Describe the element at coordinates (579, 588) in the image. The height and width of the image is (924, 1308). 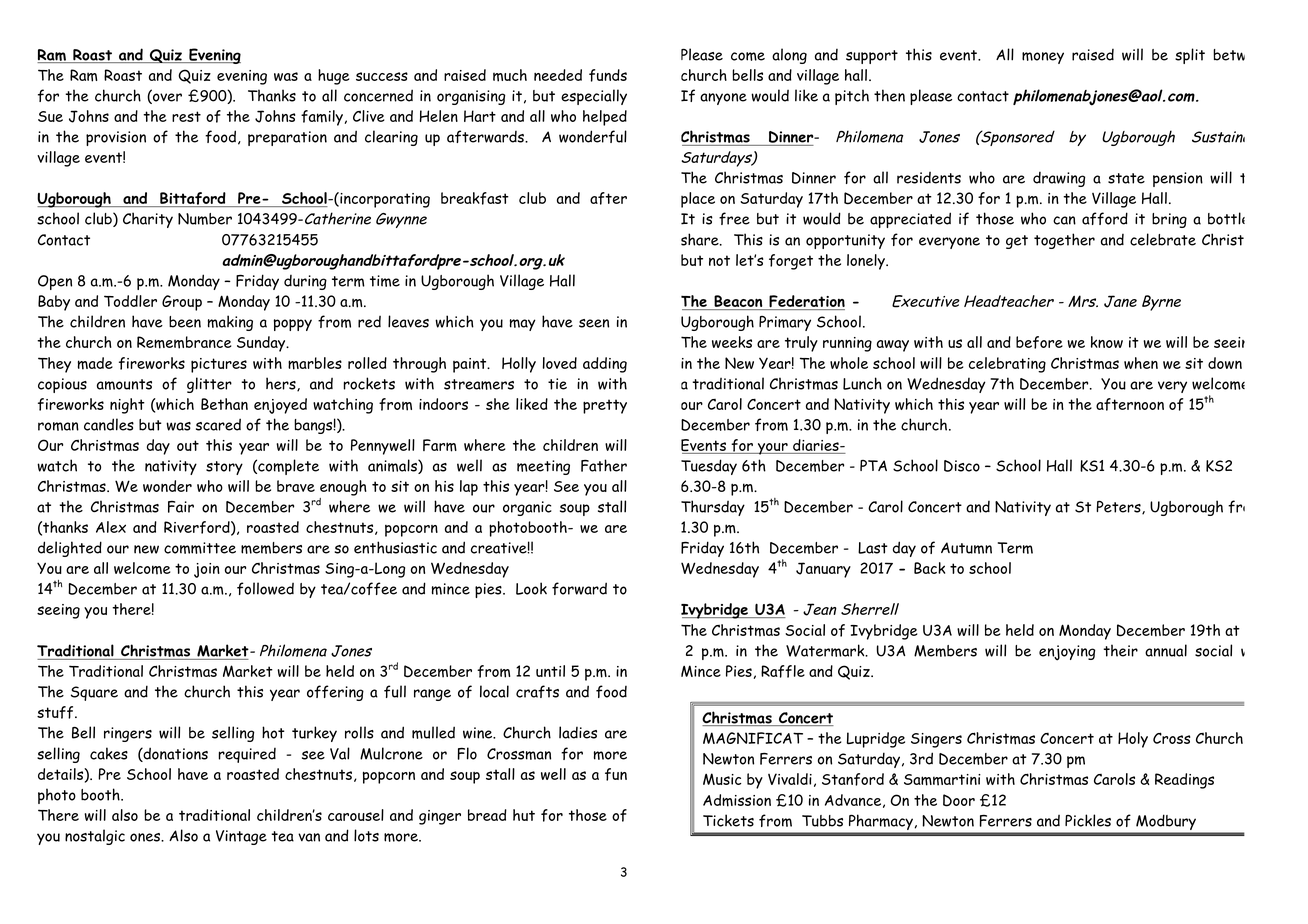
I see `forward` at that location.
